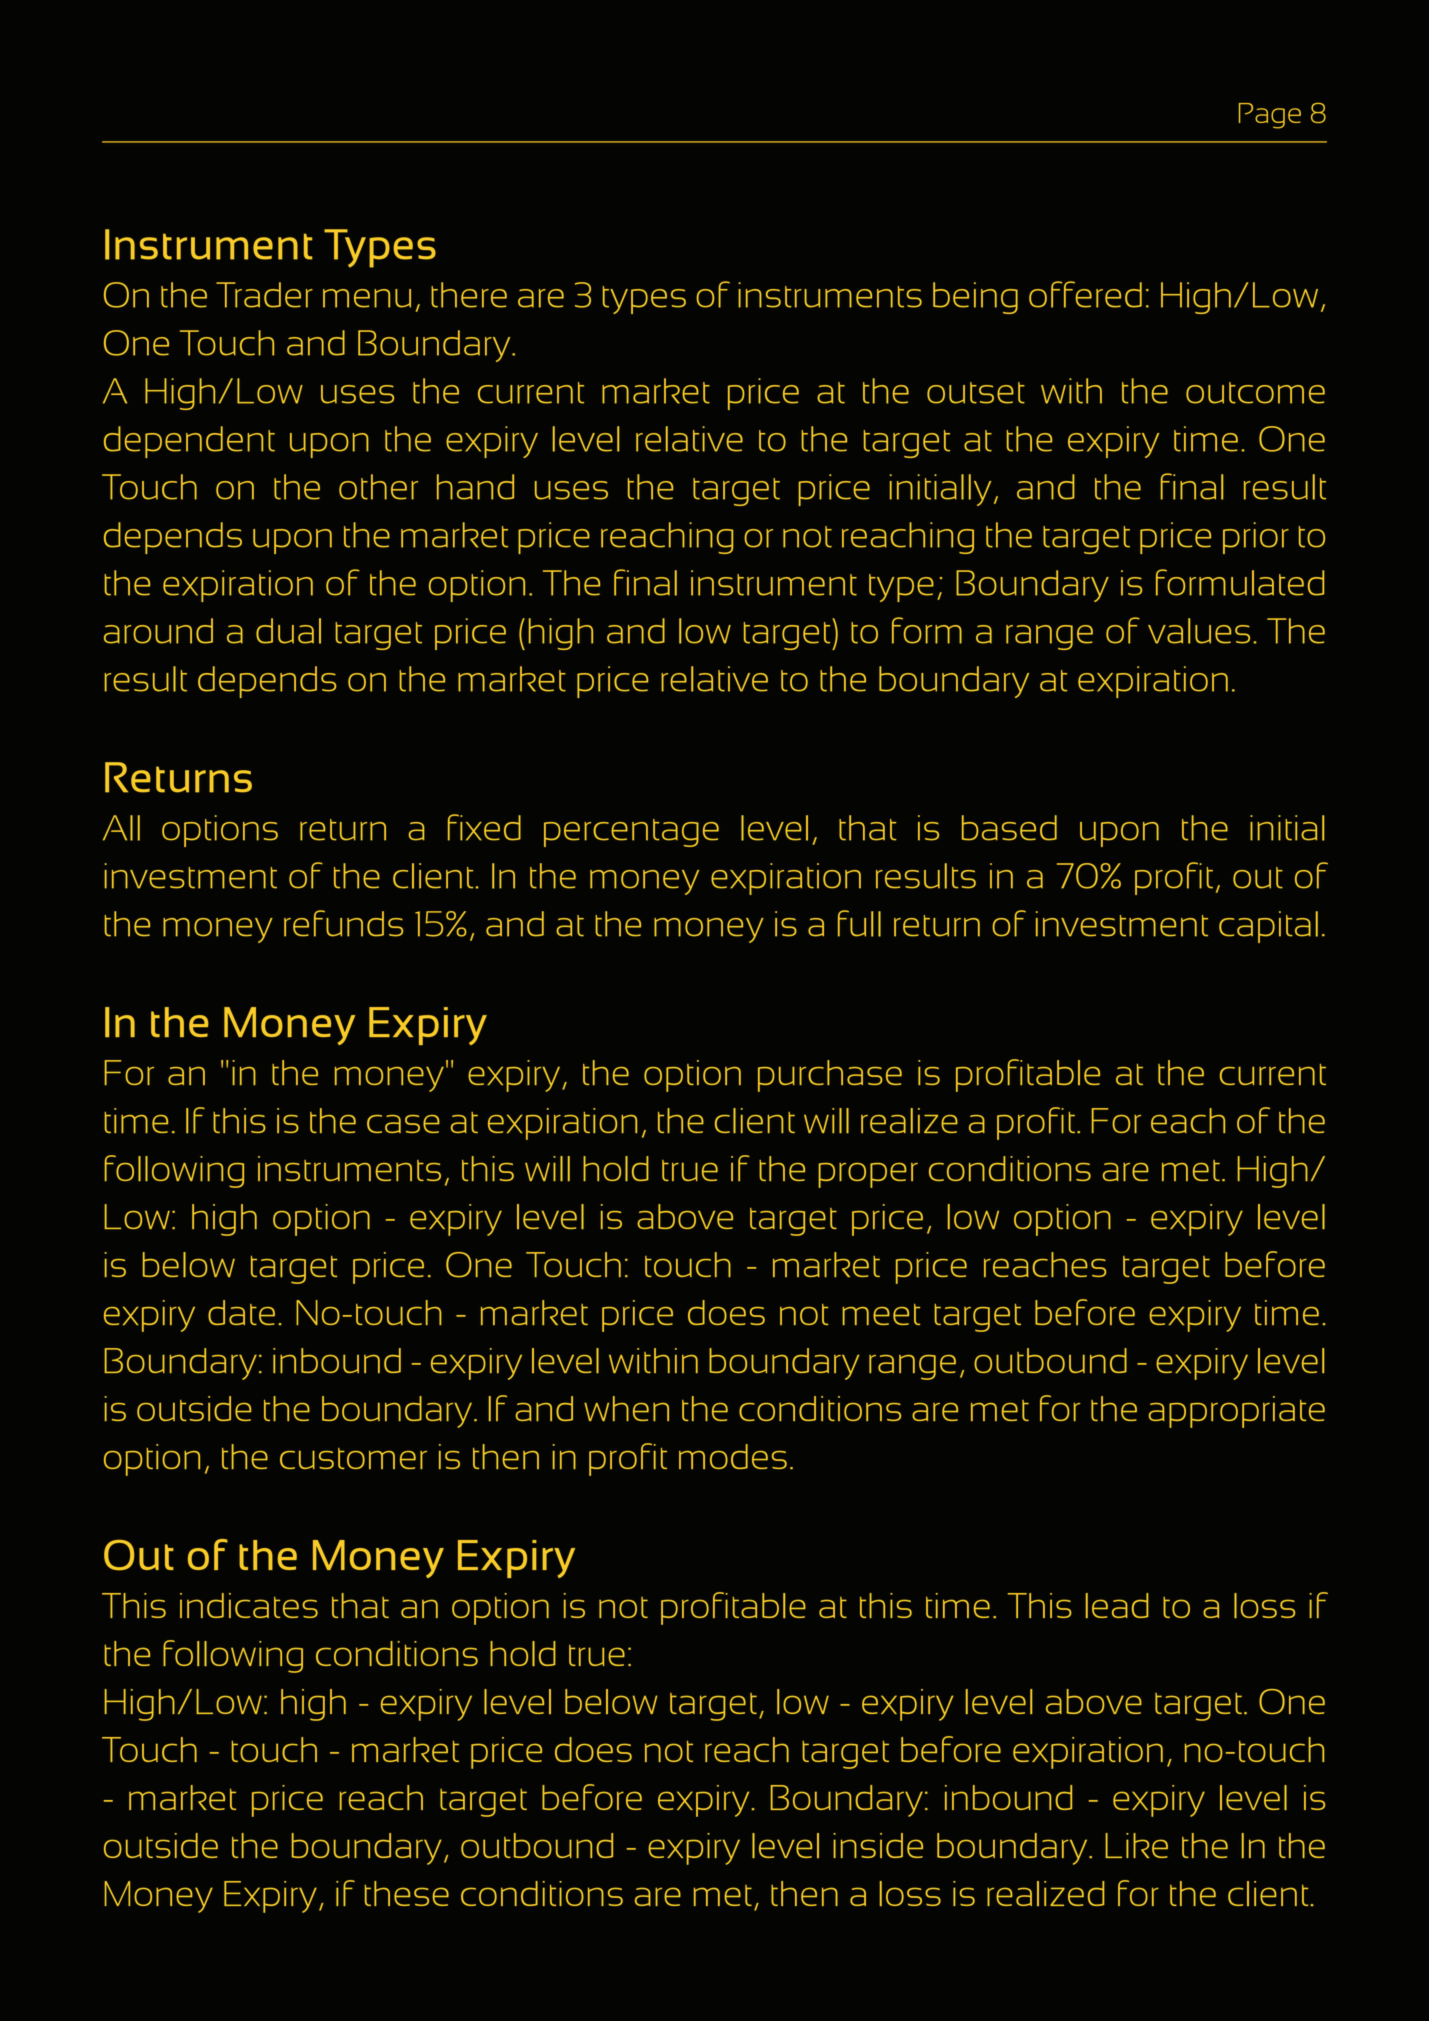  What do you see at coordinates (830, 1076) in the document?
I see `purchase` at bounding box center [830, 1076].
